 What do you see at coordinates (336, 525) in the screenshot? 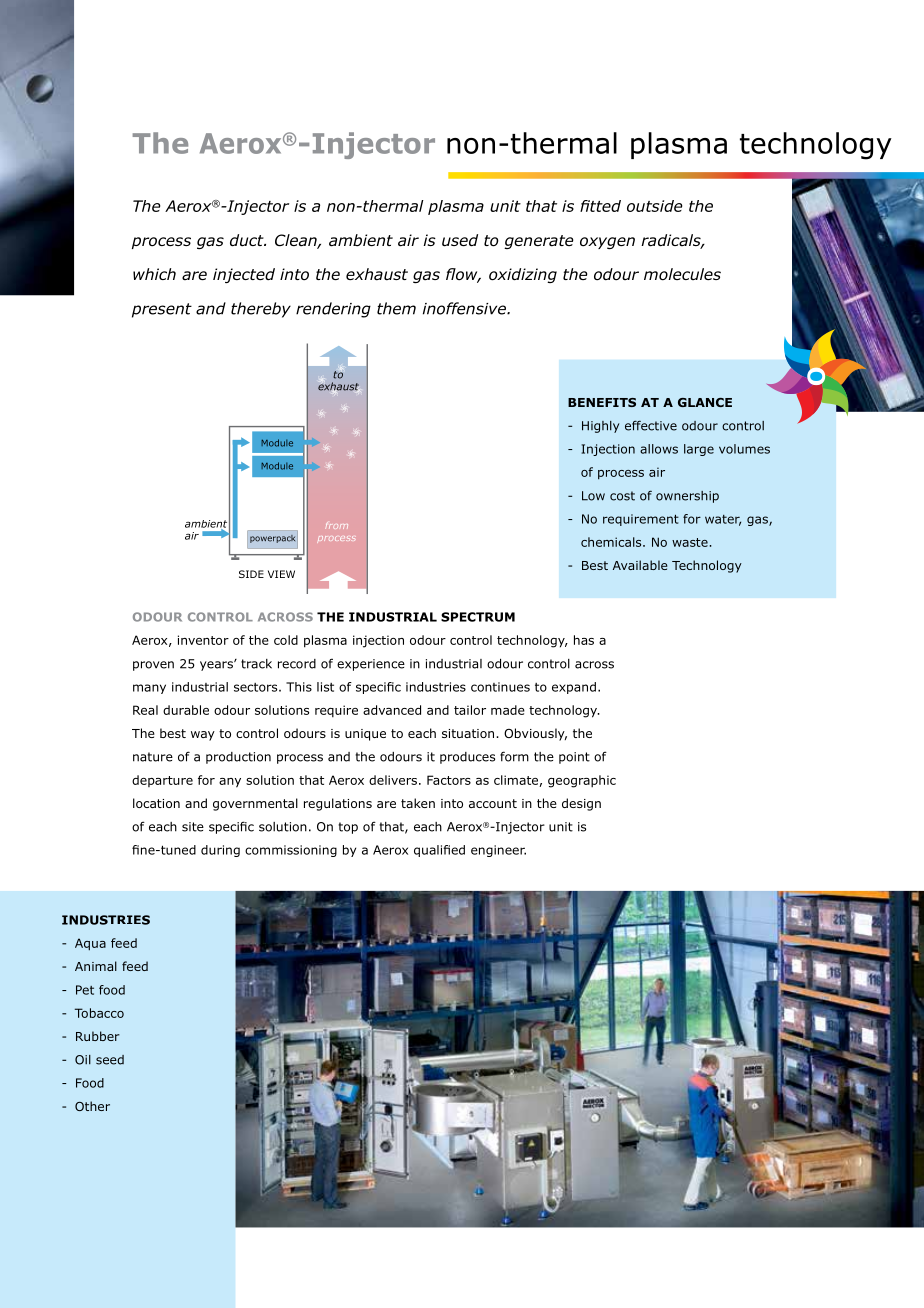
I see `from` at bounding box center [336, 525].
